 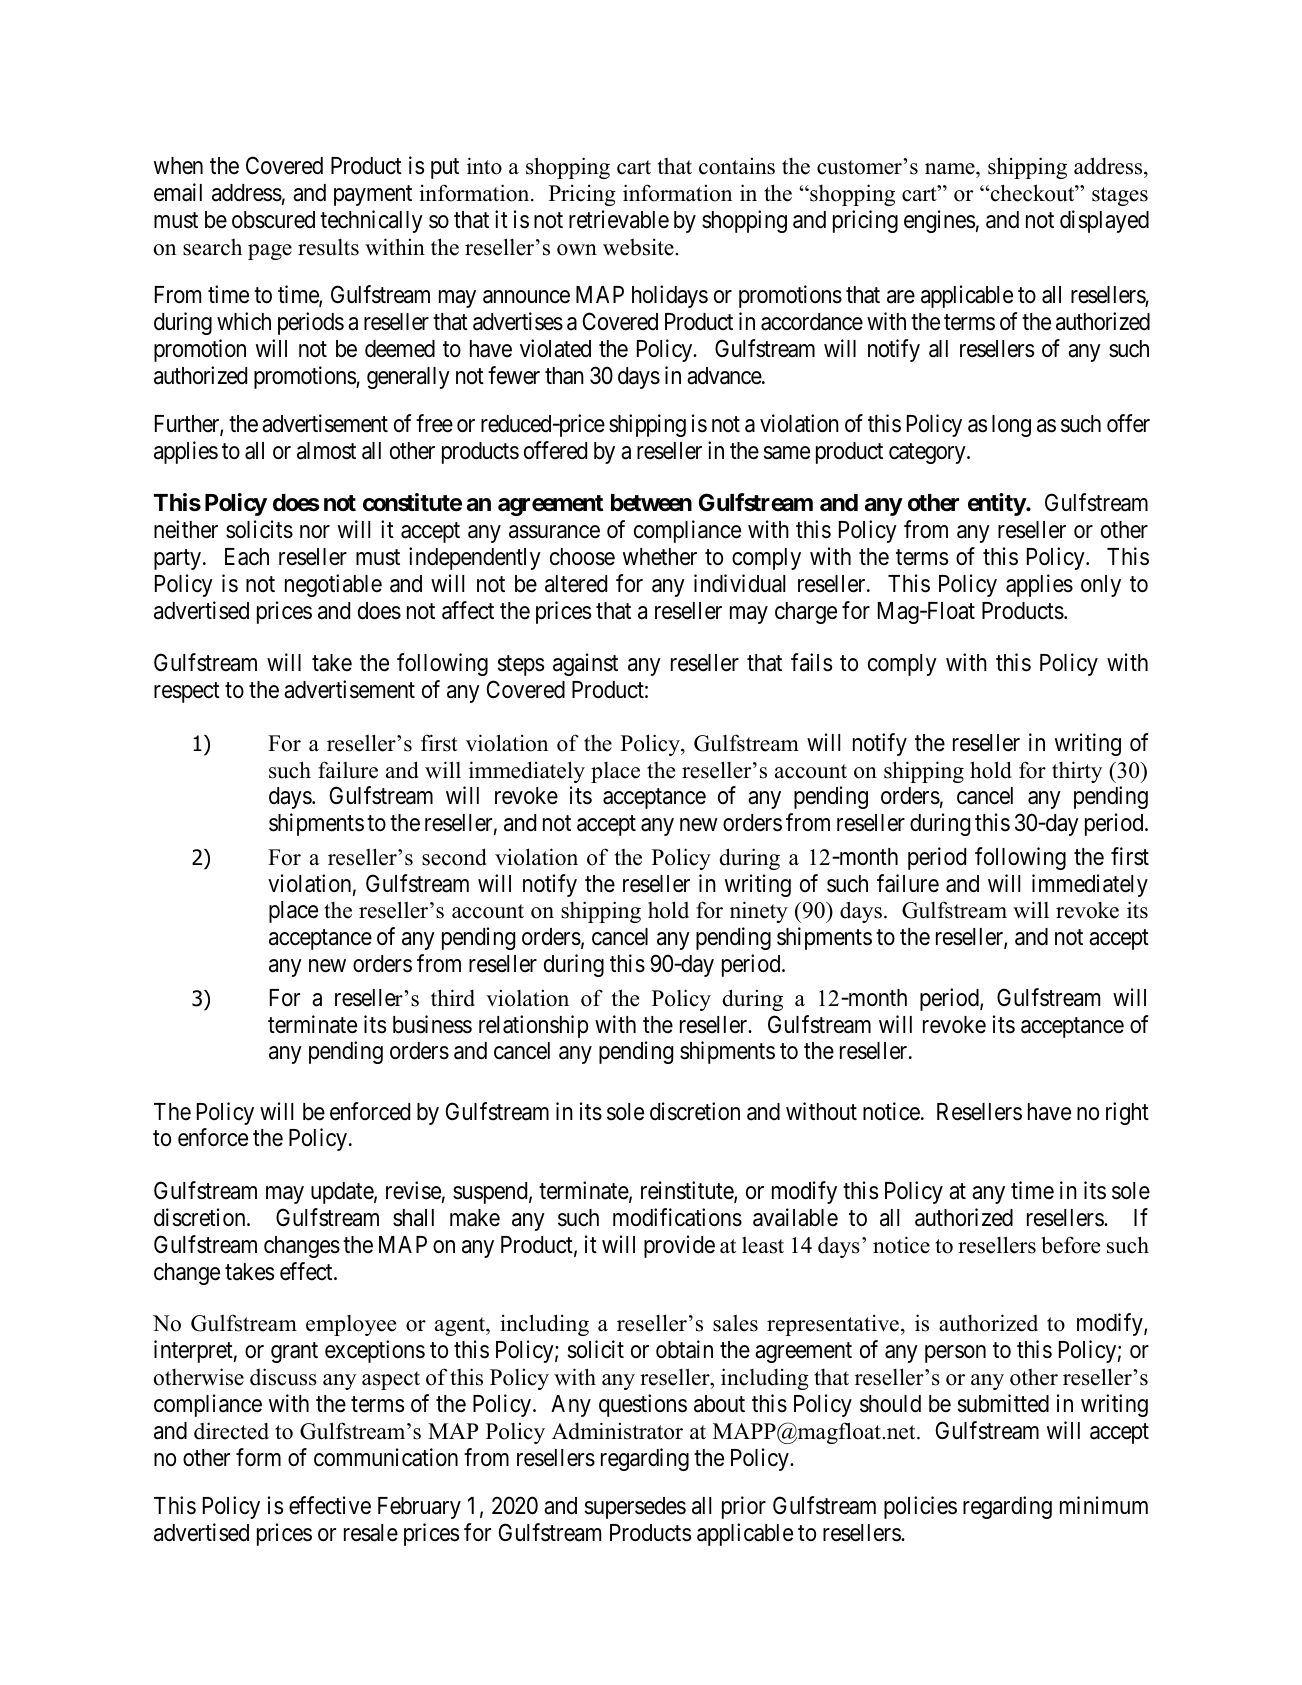 What do you see at coordinates (619, 219) in the screenshot?
I see `retrievable` at bounding box center [619, 219].
